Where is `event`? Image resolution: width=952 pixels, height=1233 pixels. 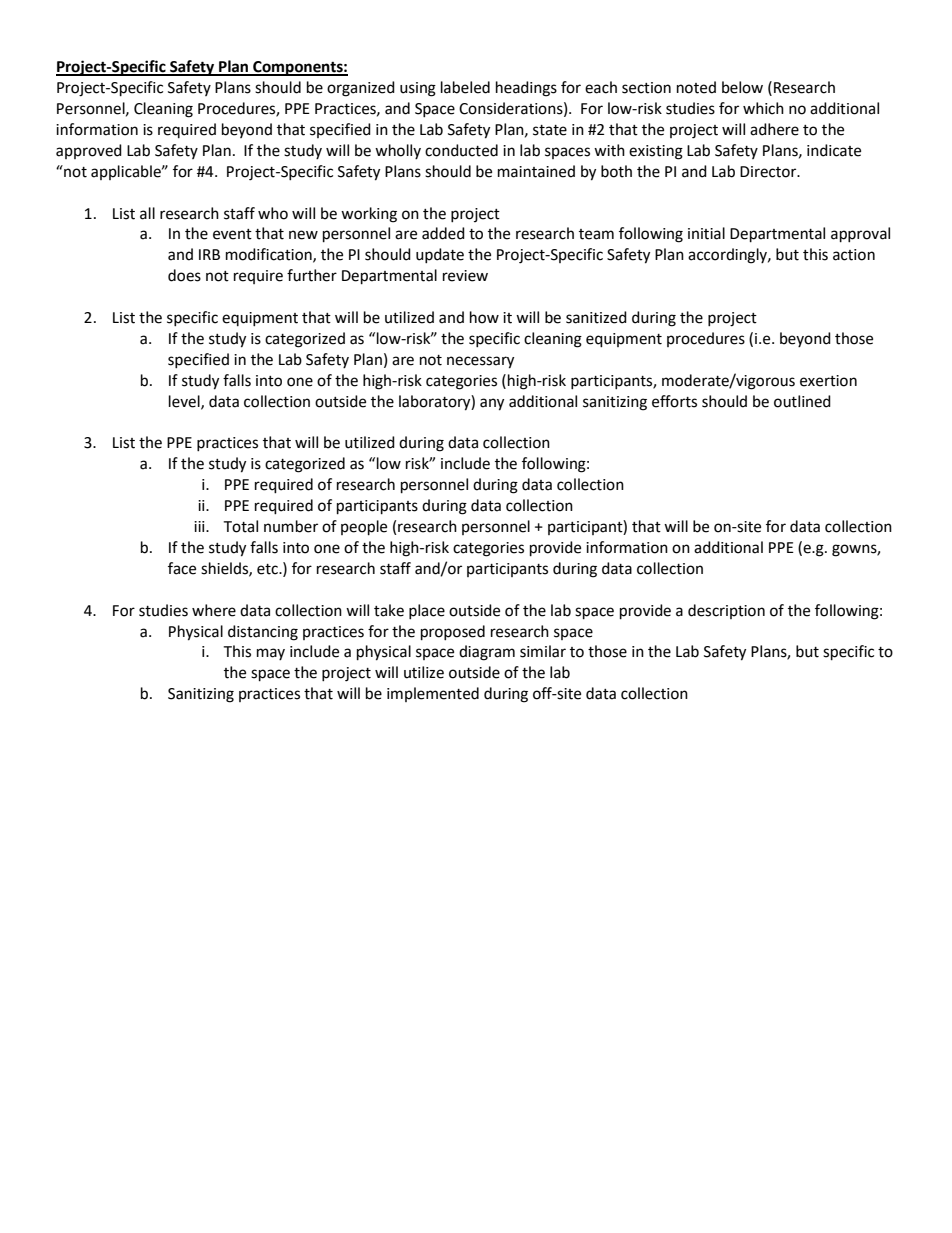 event is located at coordinates (232, 234).
